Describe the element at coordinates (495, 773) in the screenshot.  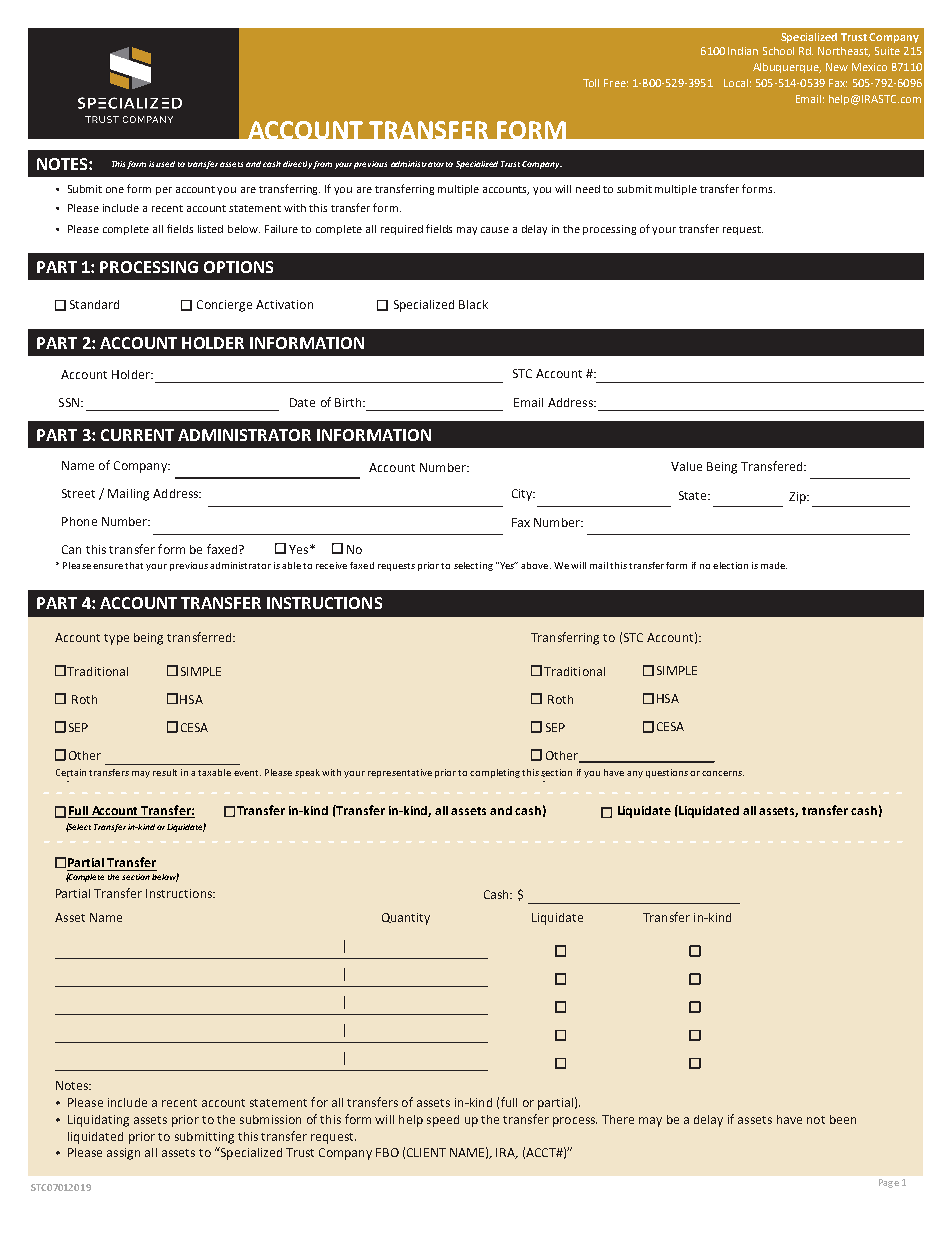
I see `completing` at that location.
